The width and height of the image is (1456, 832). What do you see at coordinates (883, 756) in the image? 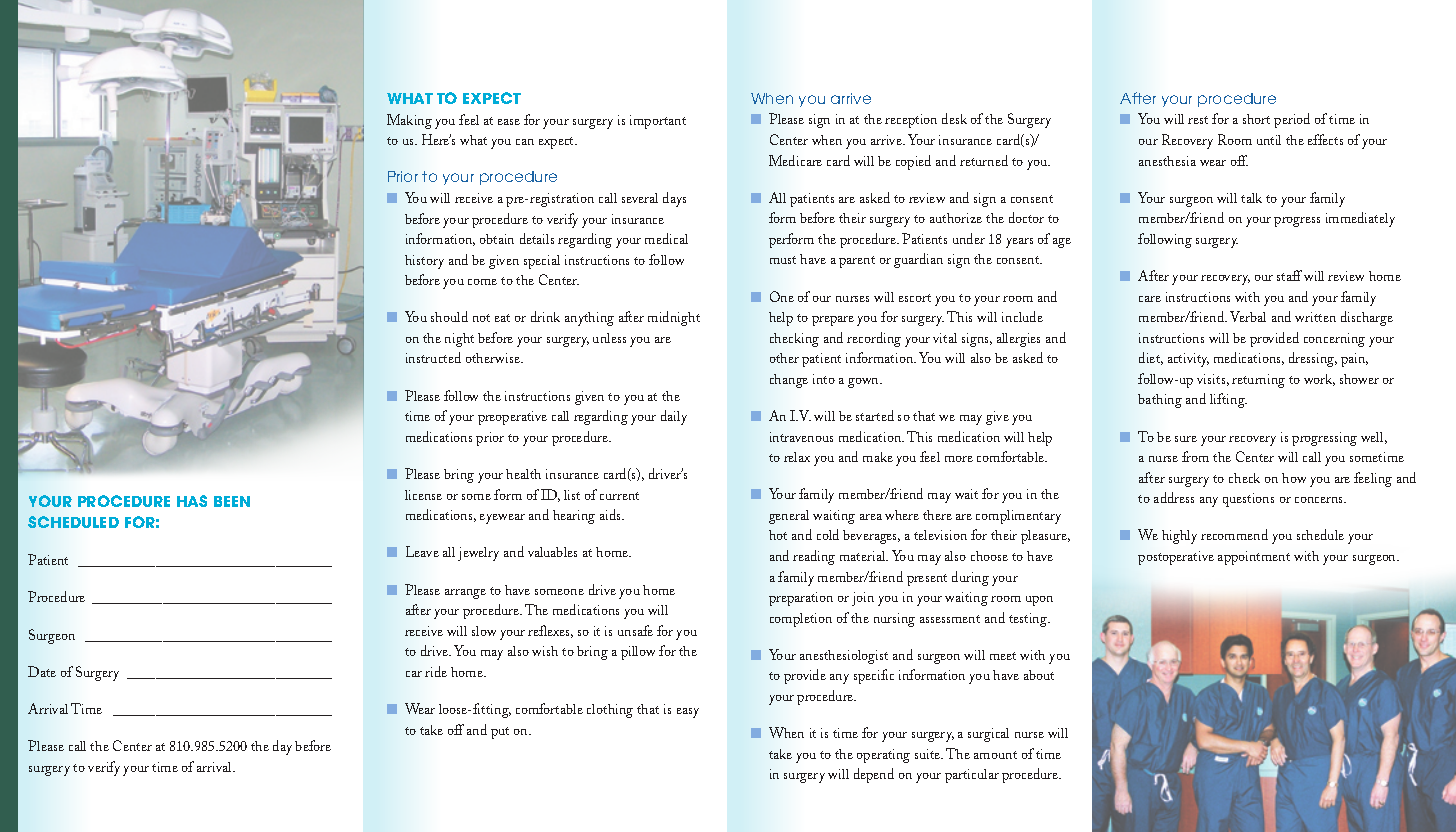
I see `operating` at bounding box center [883, 756].
